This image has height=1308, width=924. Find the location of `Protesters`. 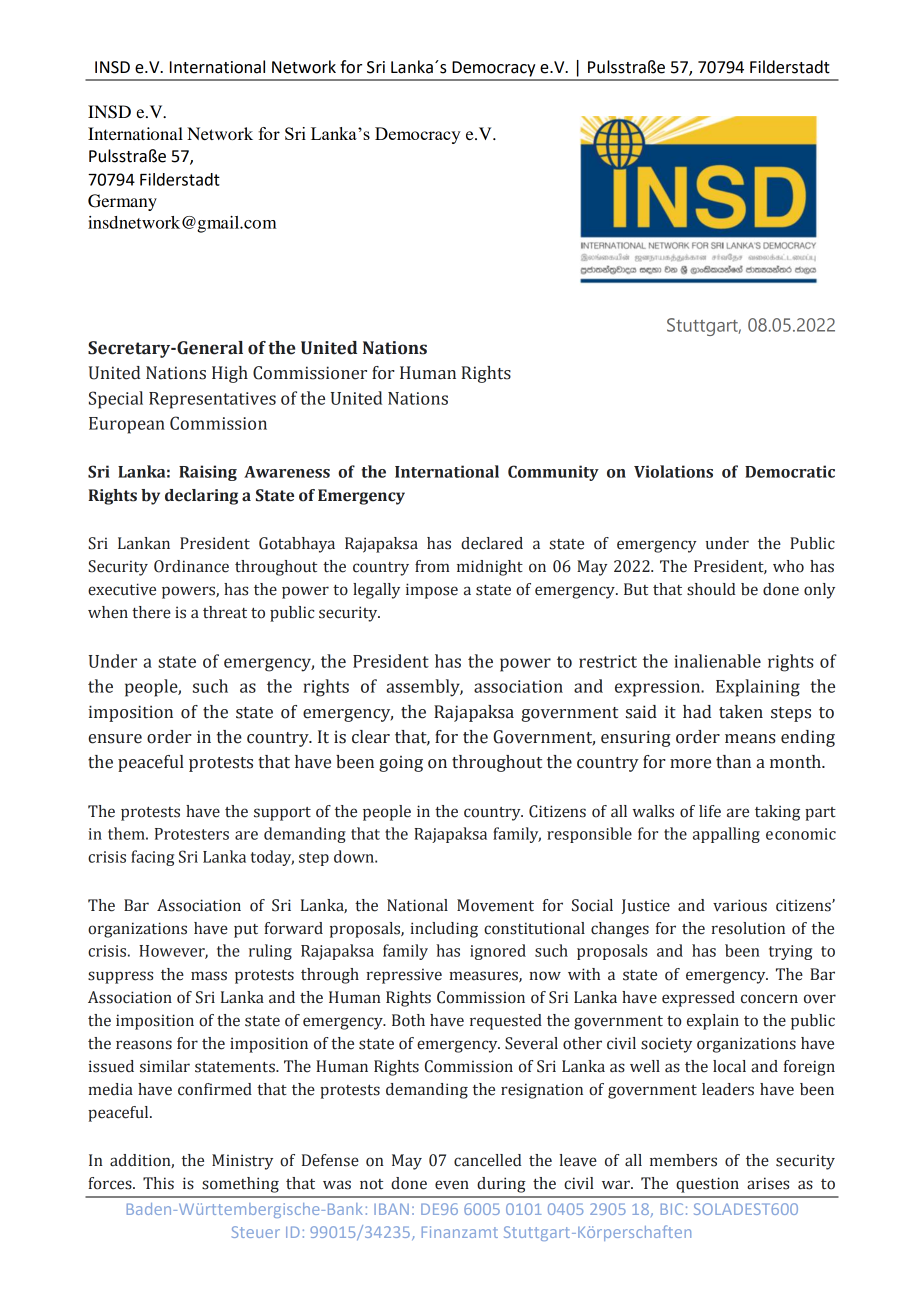

Protesters is located at coordinates (192, 834).
